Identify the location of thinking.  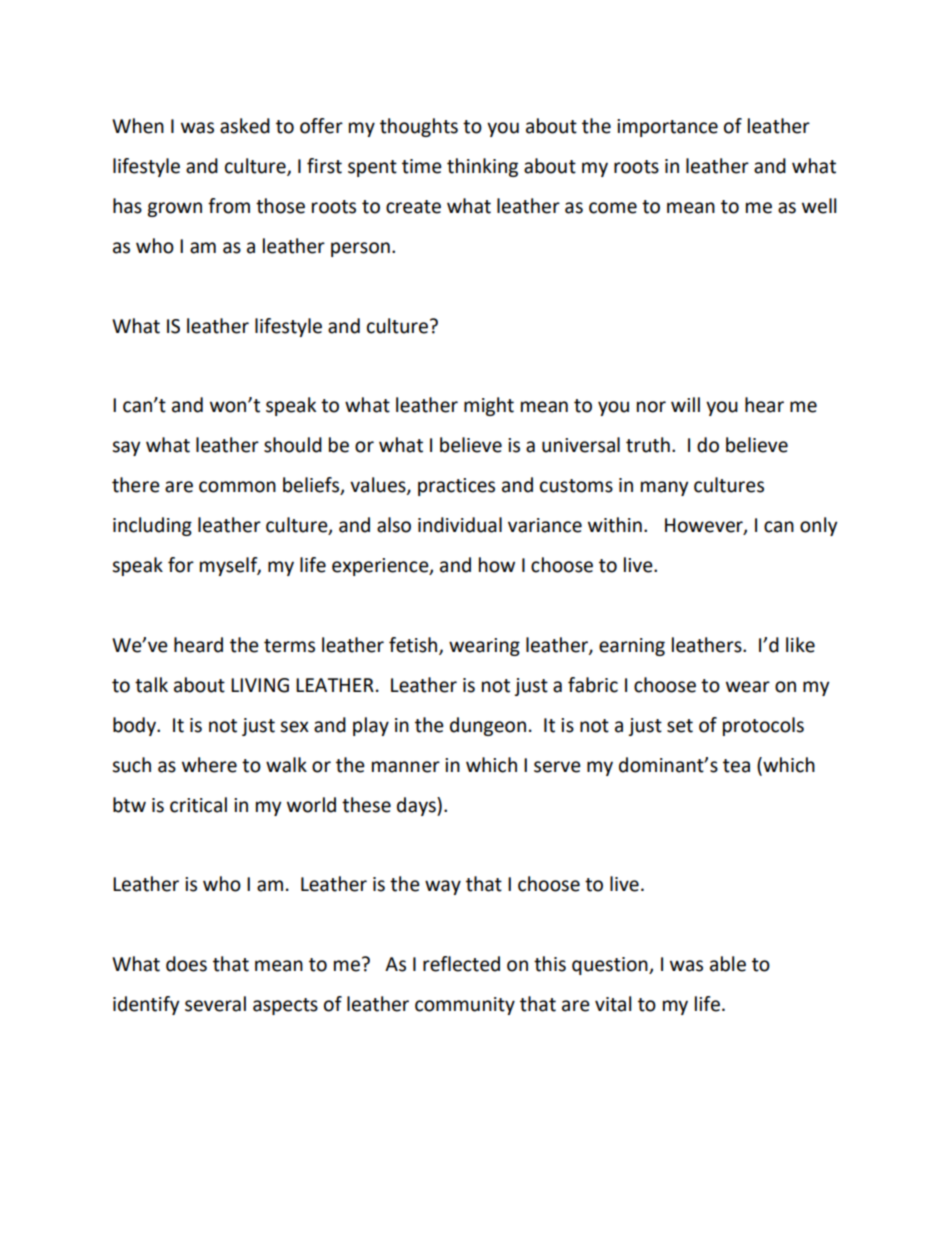
(482, 167).
